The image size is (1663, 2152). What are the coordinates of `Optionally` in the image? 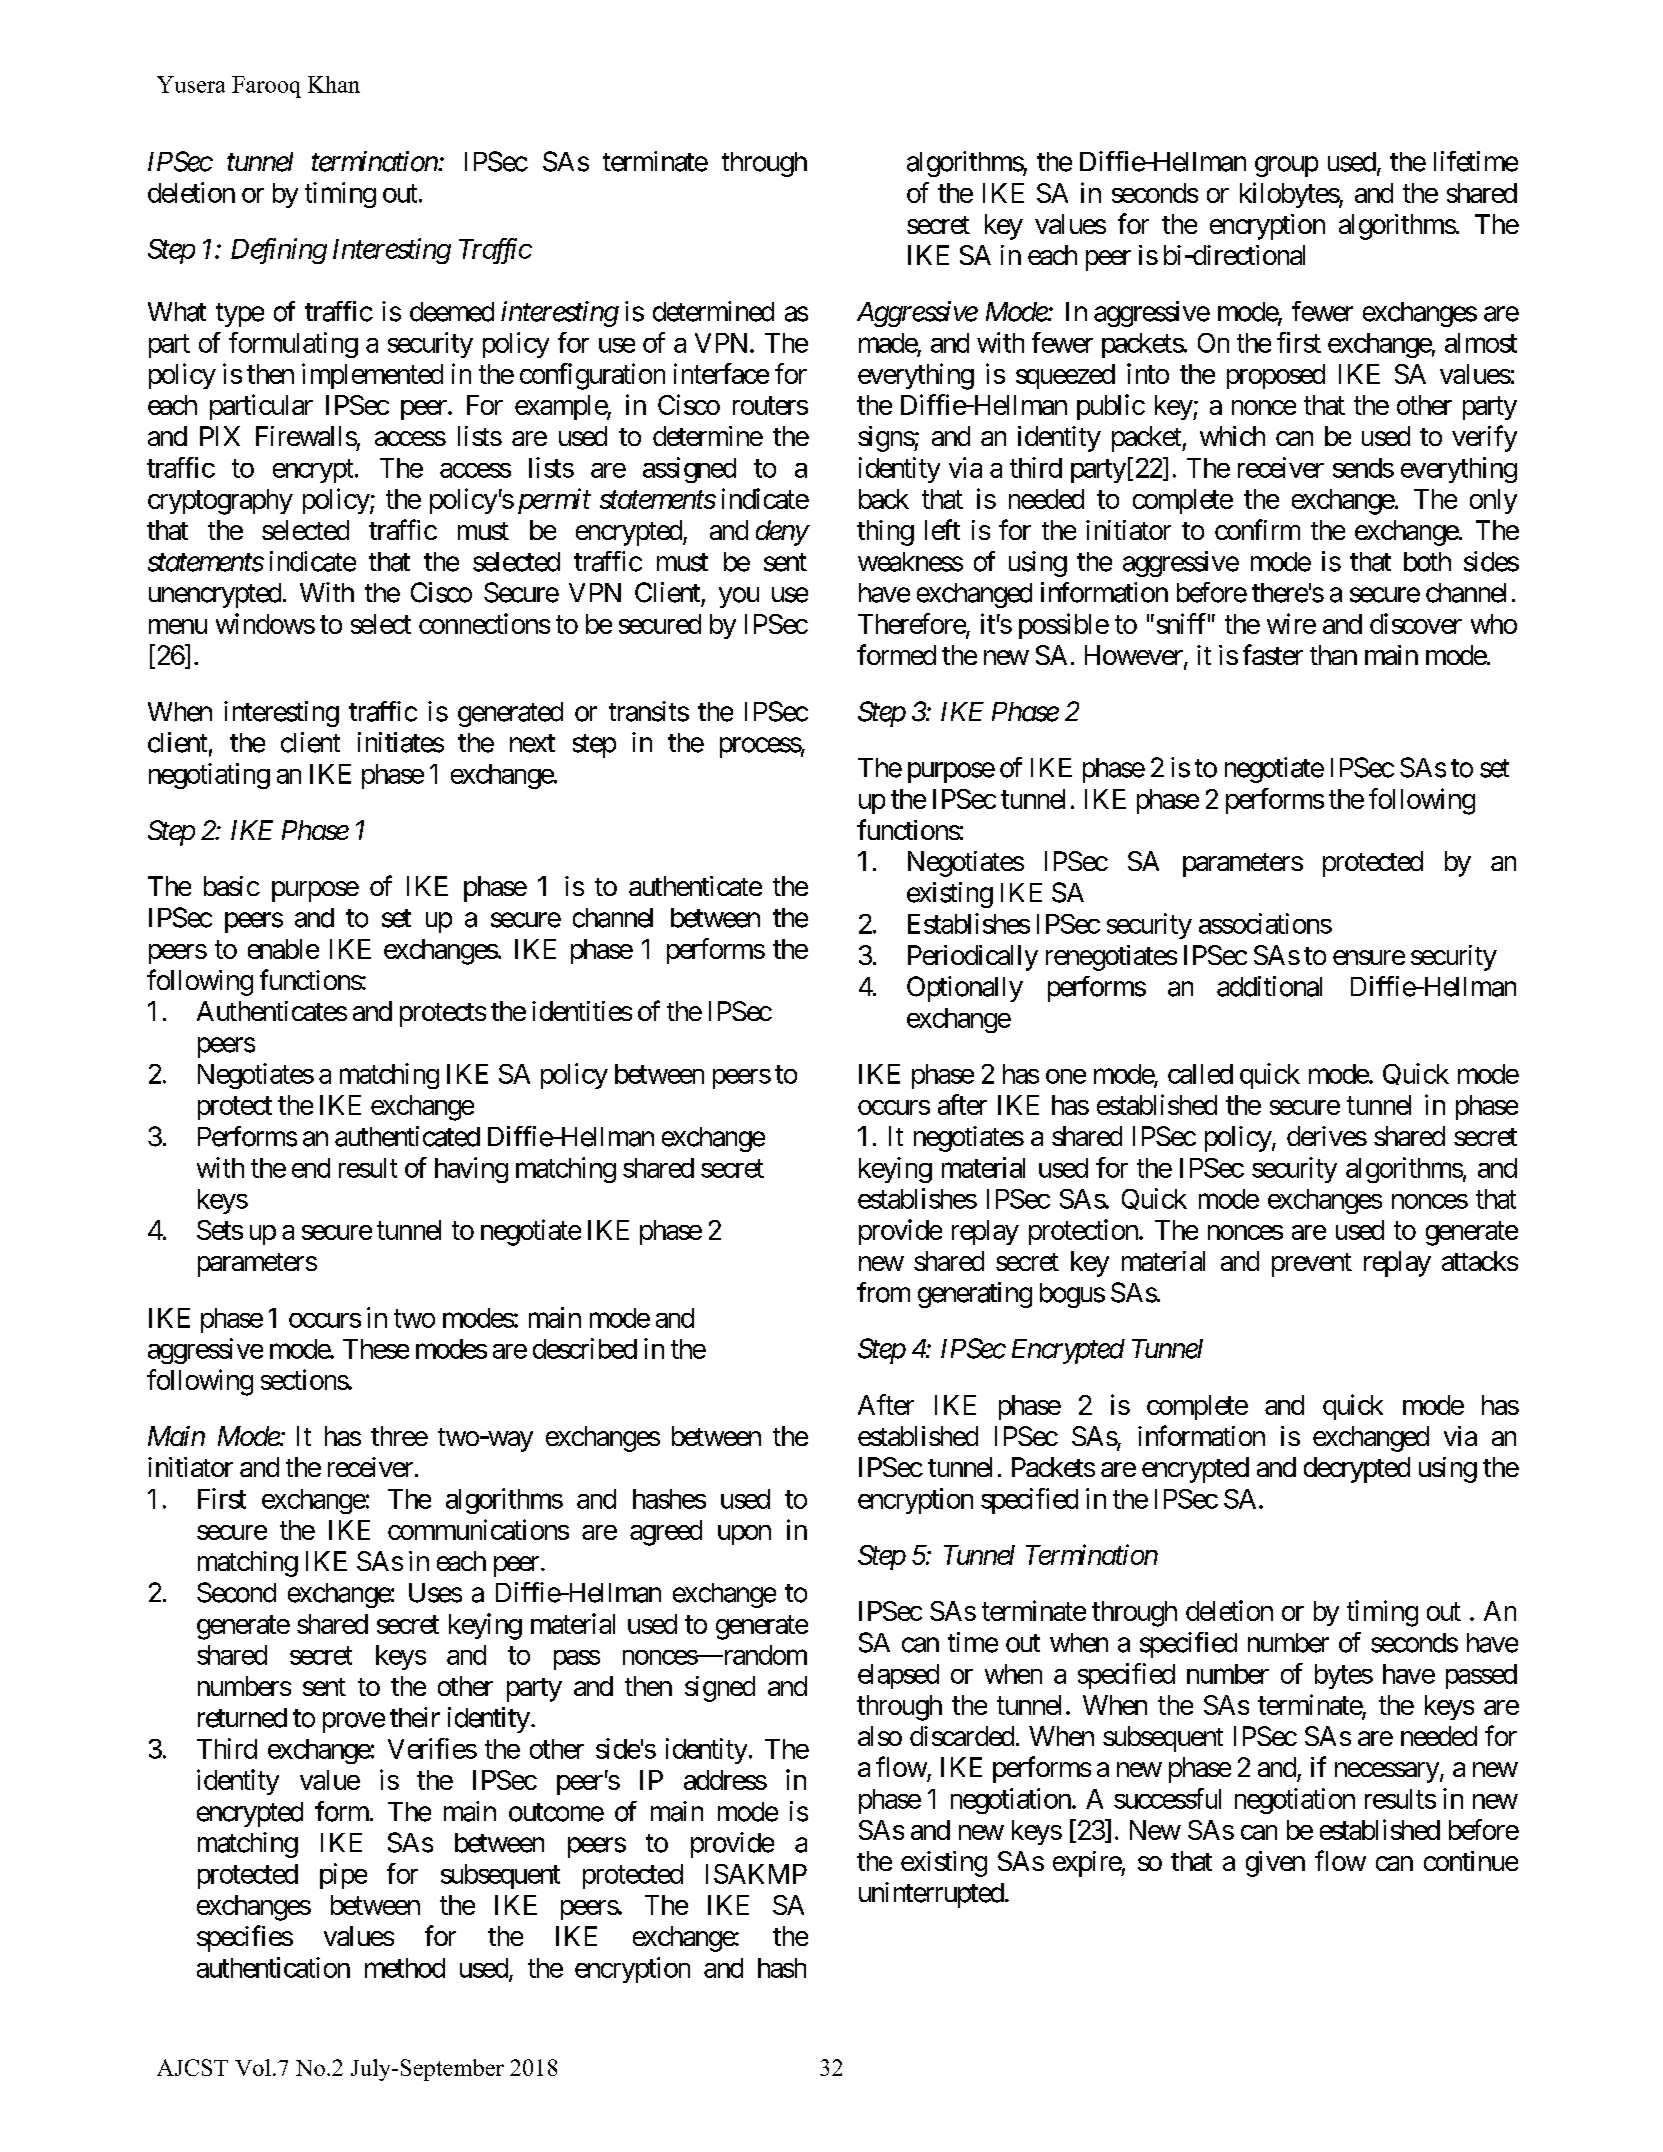 It's located at (965, 989).
